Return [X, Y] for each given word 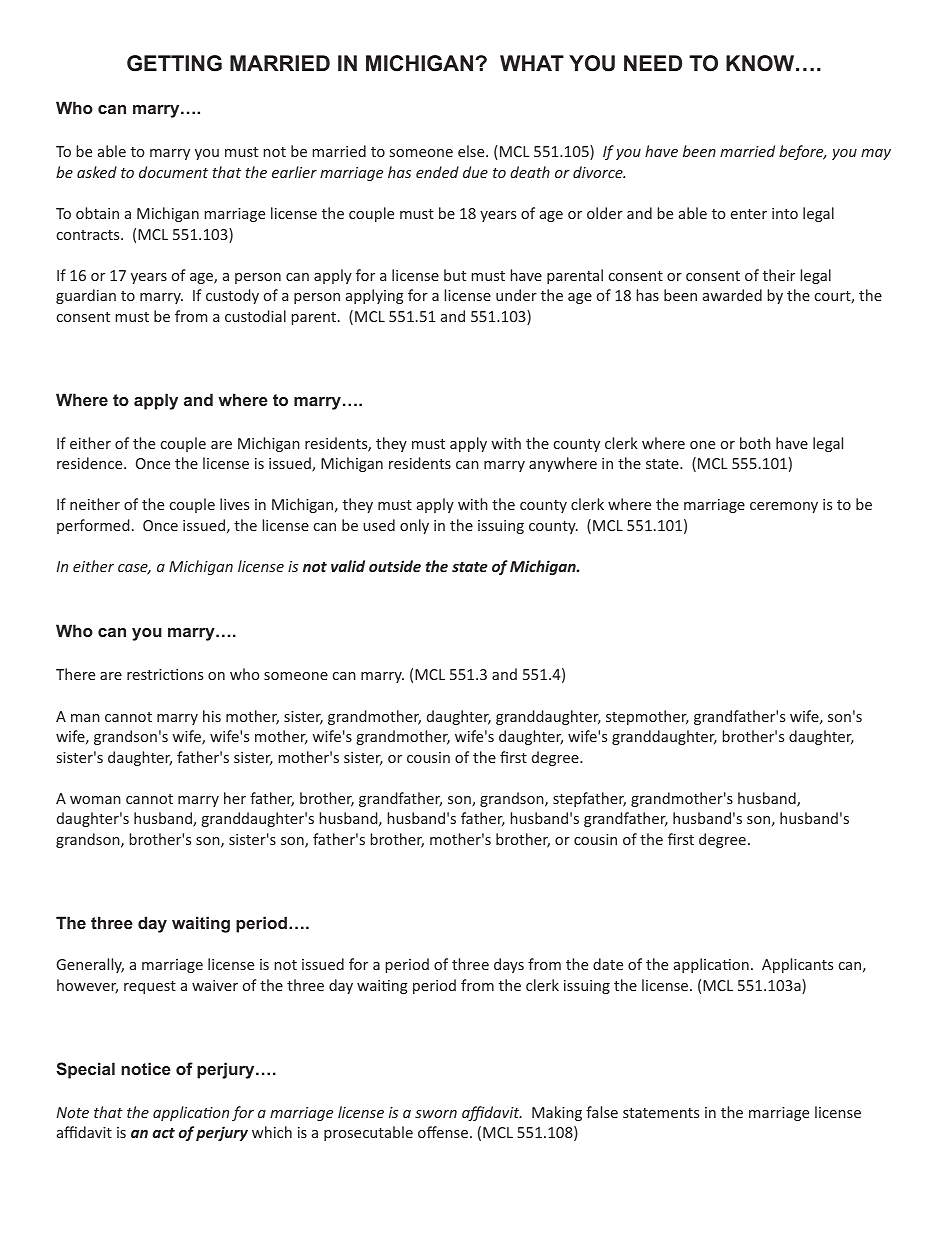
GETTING [174, 63]
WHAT [532, 63]
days [509, 965]
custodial [255, 316]
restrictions [165, 674]
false [602, 1112]
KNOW [761, 63]
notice [146, 1068]
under [516, 295]
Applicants [797, 965]
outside [395, 566]
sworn [436, 1114]
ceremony [784, 507]
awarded [732, 295]
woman [95, 800]
